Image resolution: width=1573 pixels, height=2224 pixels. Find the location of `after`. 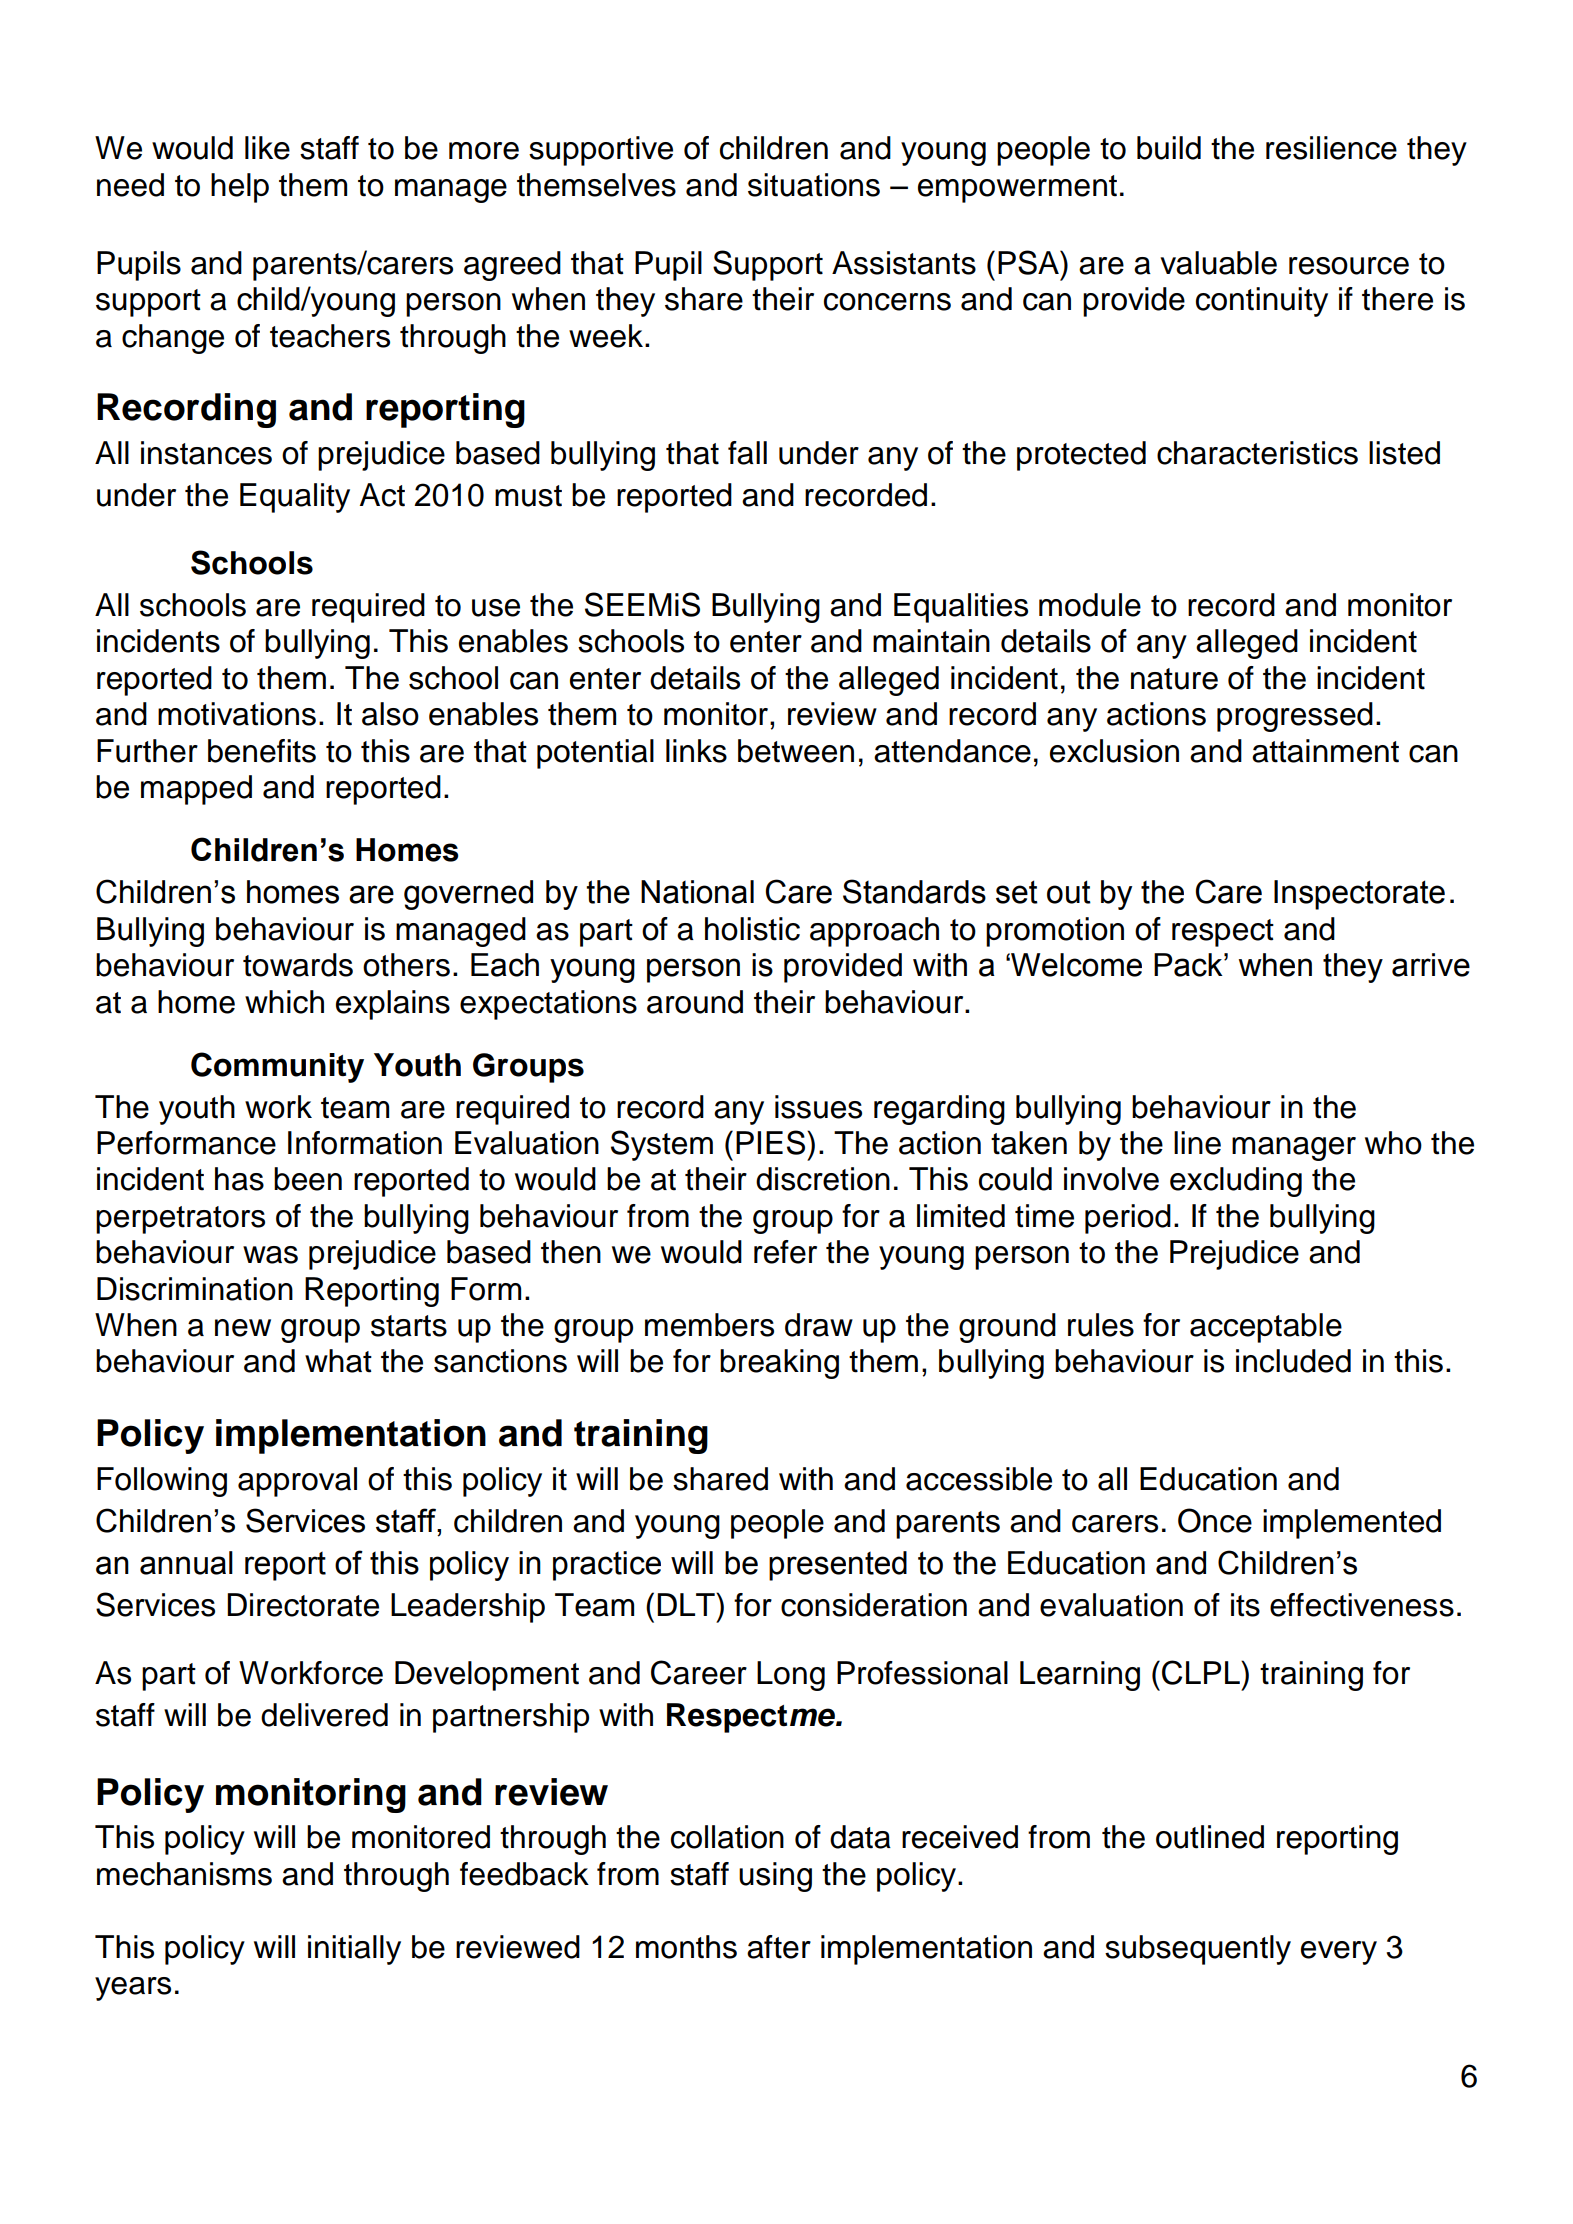

after is located at coordinates (779, 1947).
